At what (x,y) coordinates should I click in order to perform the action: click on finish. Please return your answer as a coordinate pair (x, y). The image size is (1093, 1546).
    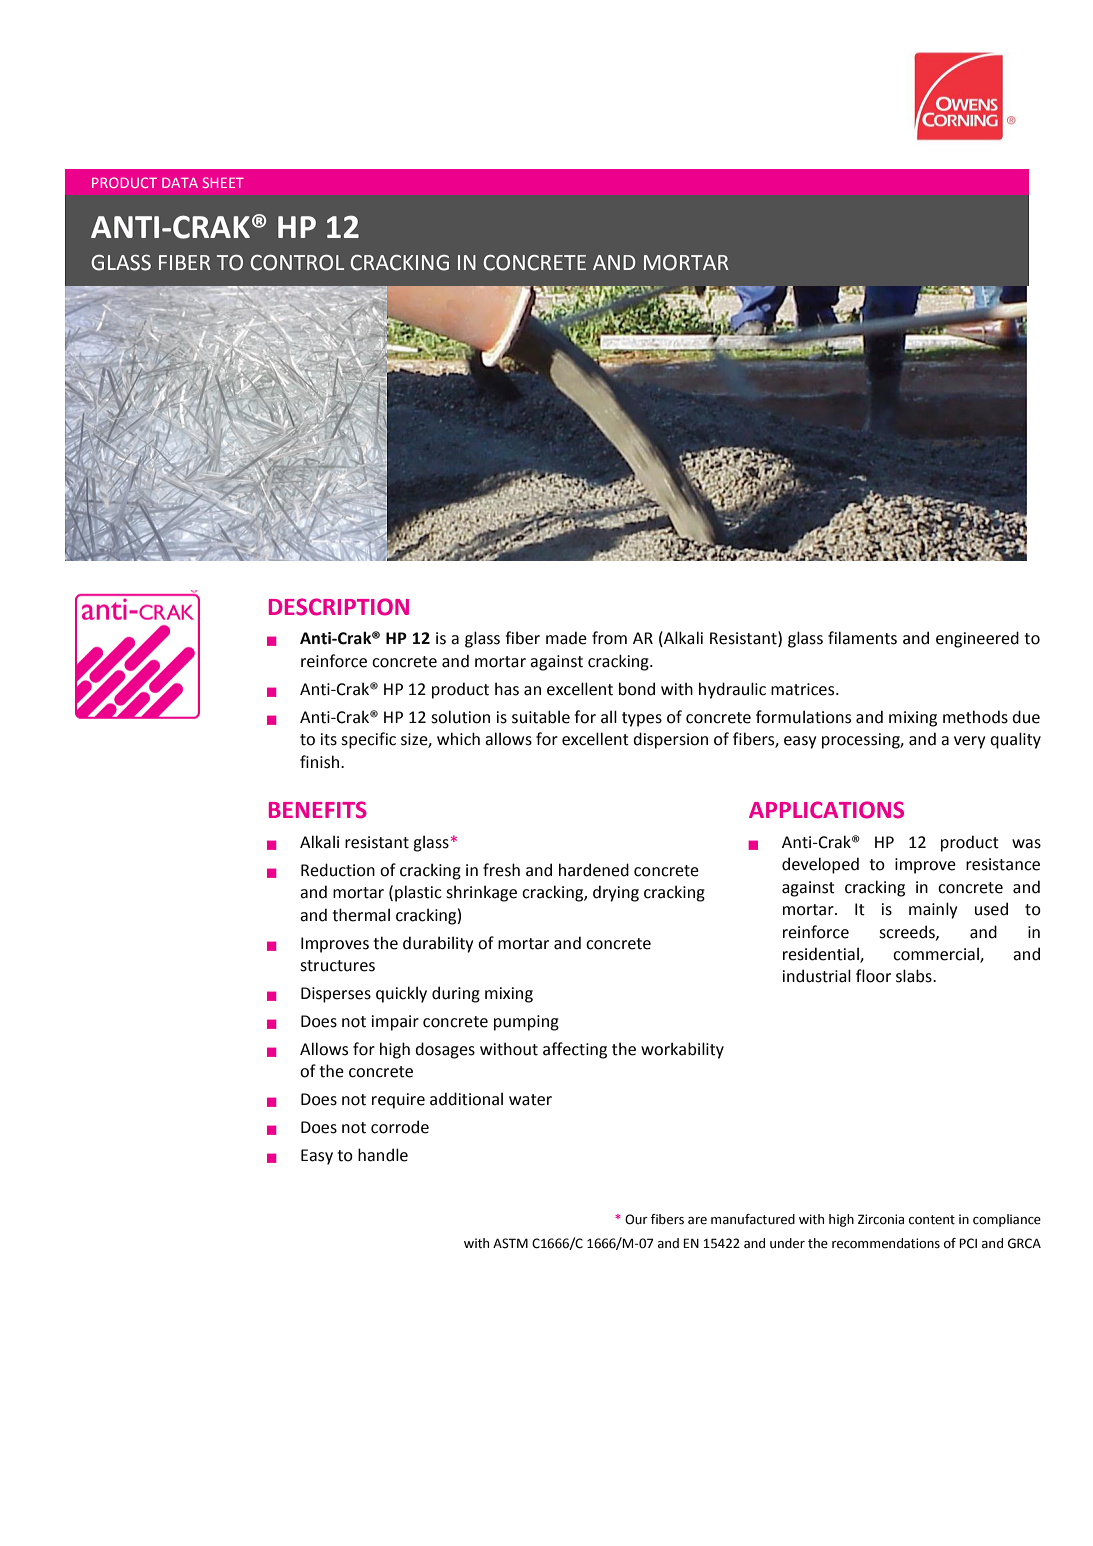
    Looking at the image, I should click on (319, 762).
